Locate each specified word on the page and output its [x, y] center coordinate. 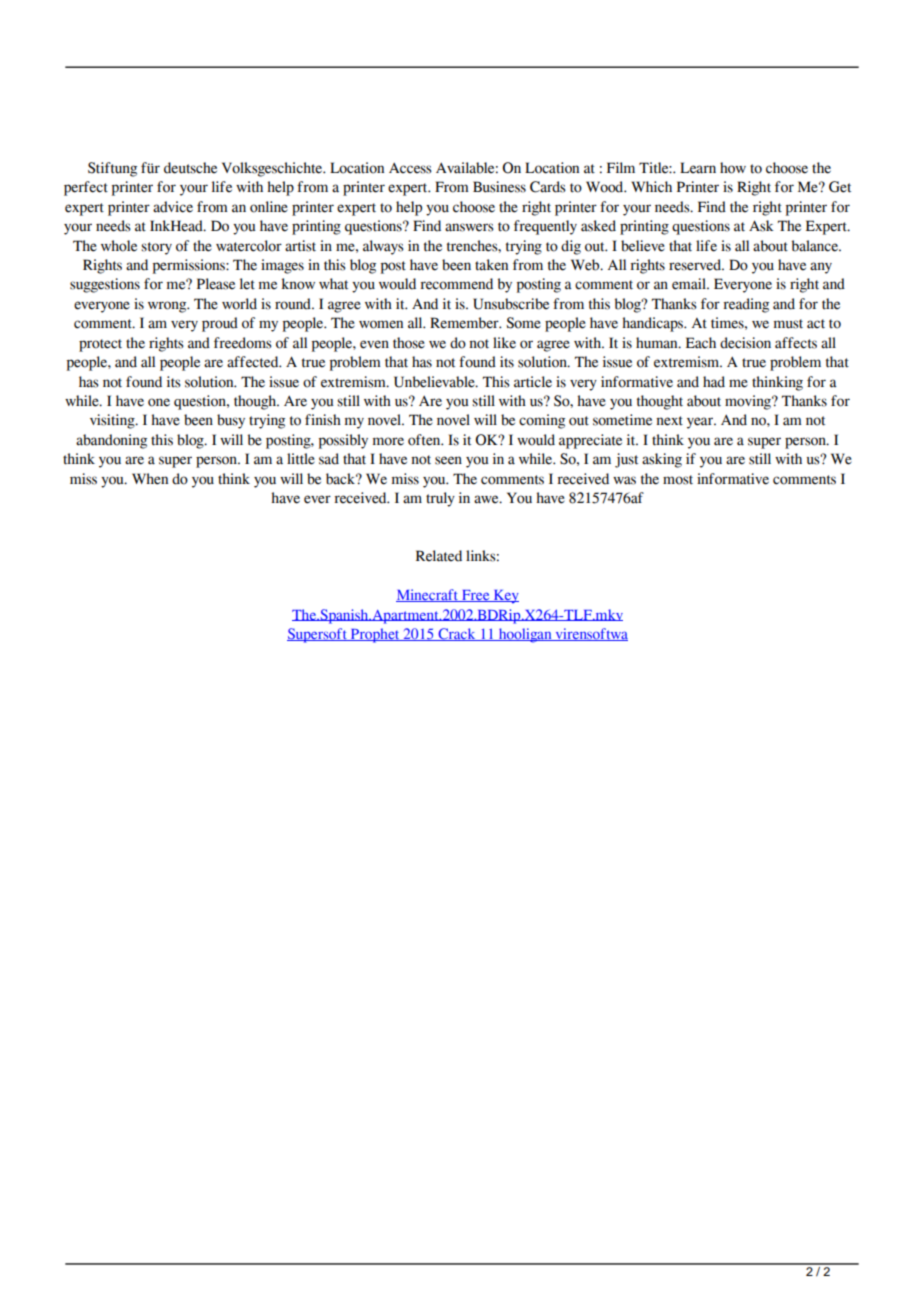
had [714, 382]
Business [499, 187]
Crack [457, 634]
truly [440, 499]
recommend [456, 284]
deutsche [190, 168]
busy [231, 421]
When [150, 479]
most [678, 480]
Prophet [375, 635]
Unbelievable [435, 382]
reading [746, 305]
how [733, 168]
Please [216, 284]
